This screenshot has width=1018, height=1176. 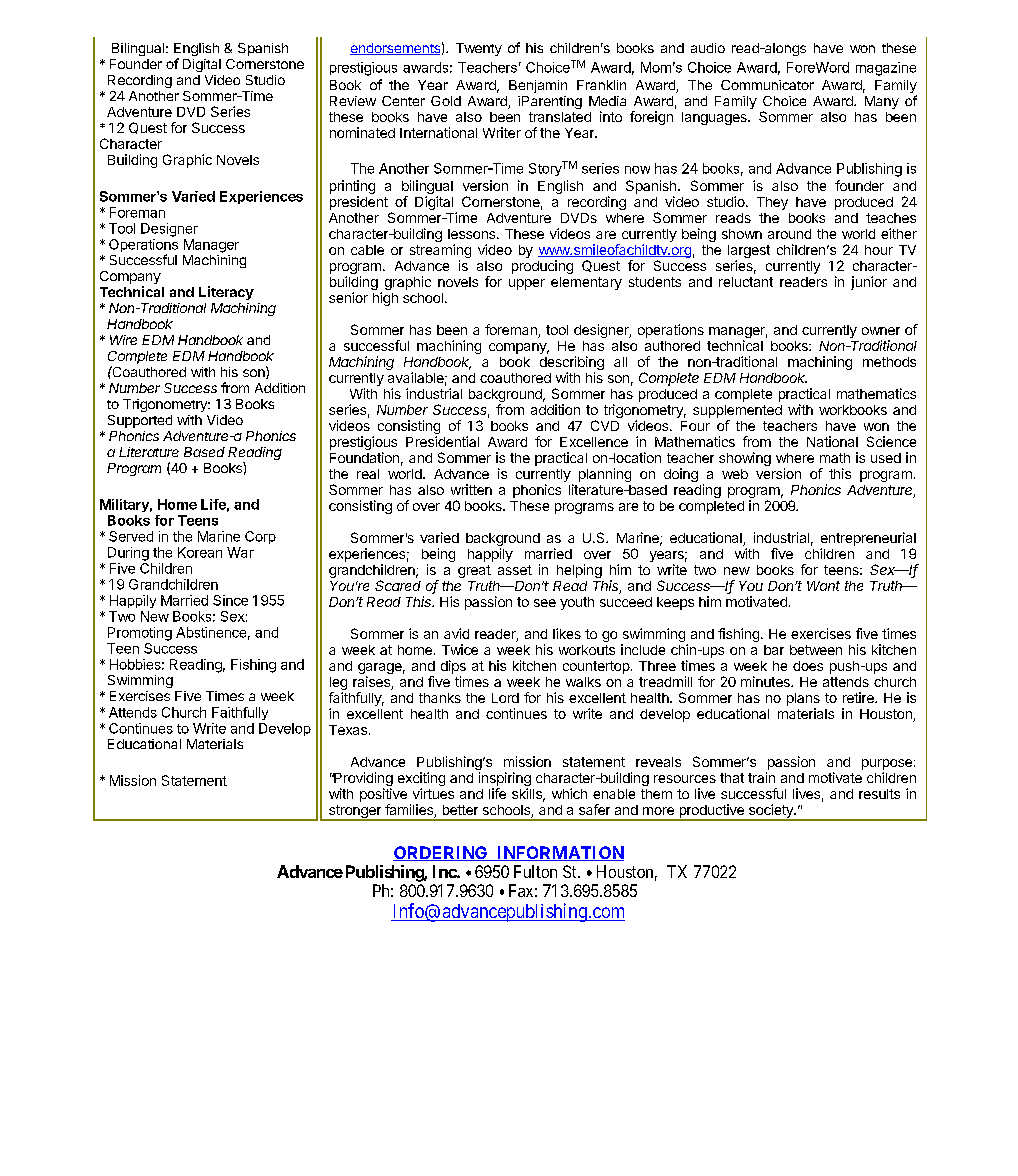 What do you see at coordinates (538, 86) in the screenshot?
I see `Benjamin` at bounding box center [538, 86].
